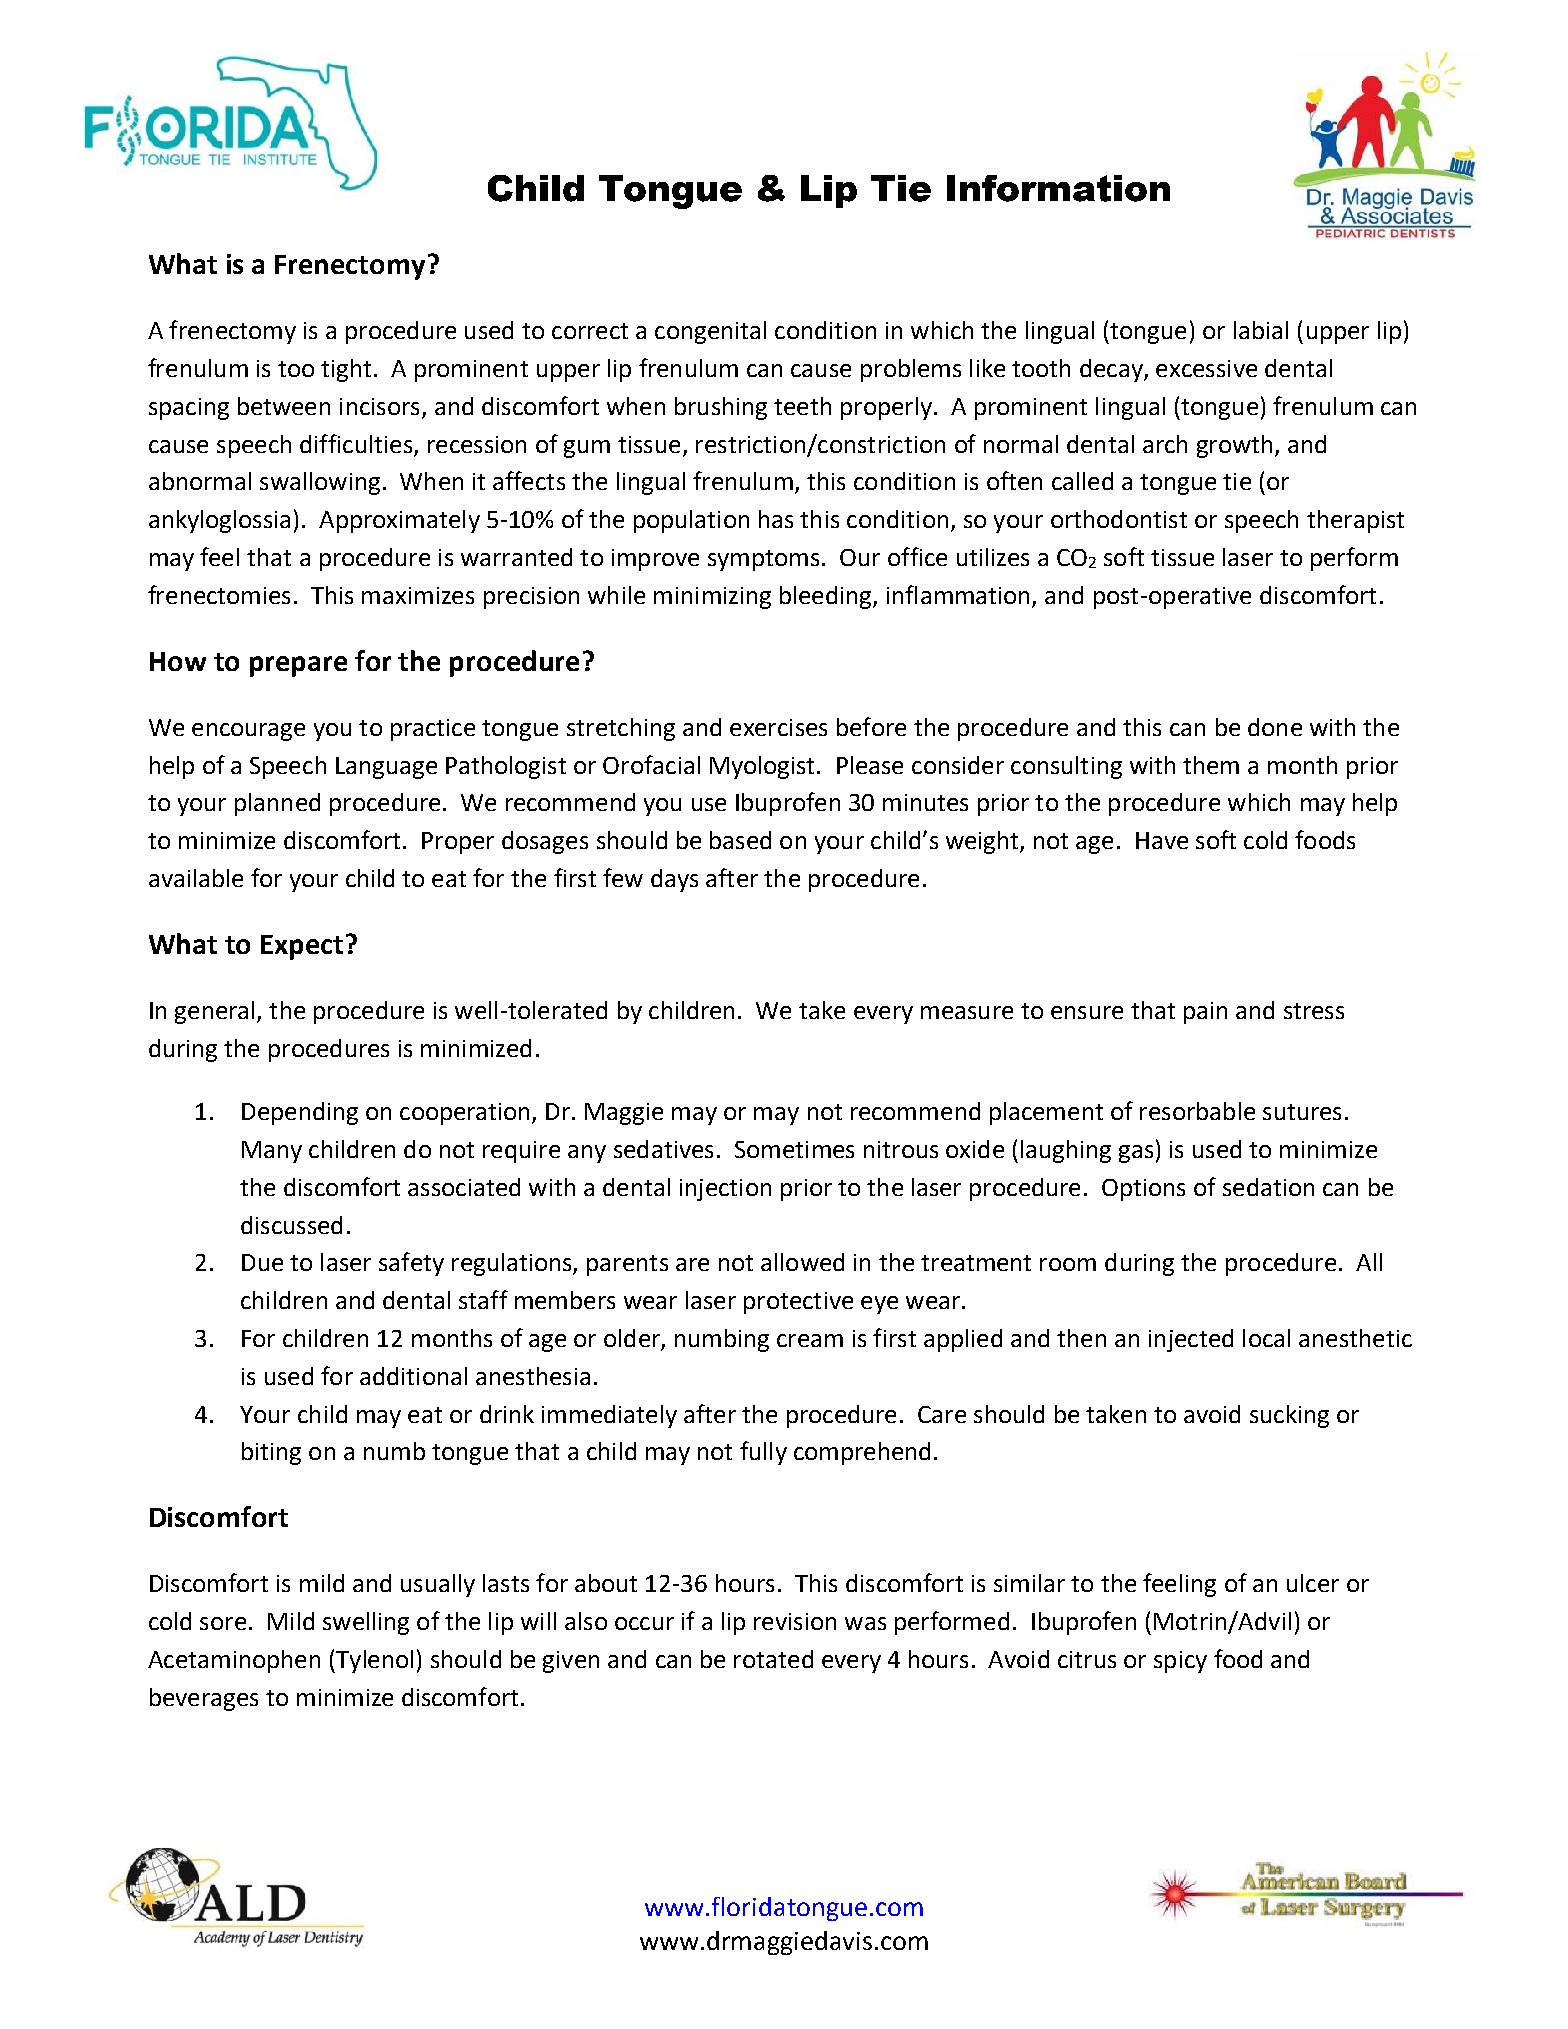  I want to click on injected, so click(1191, 1340).
